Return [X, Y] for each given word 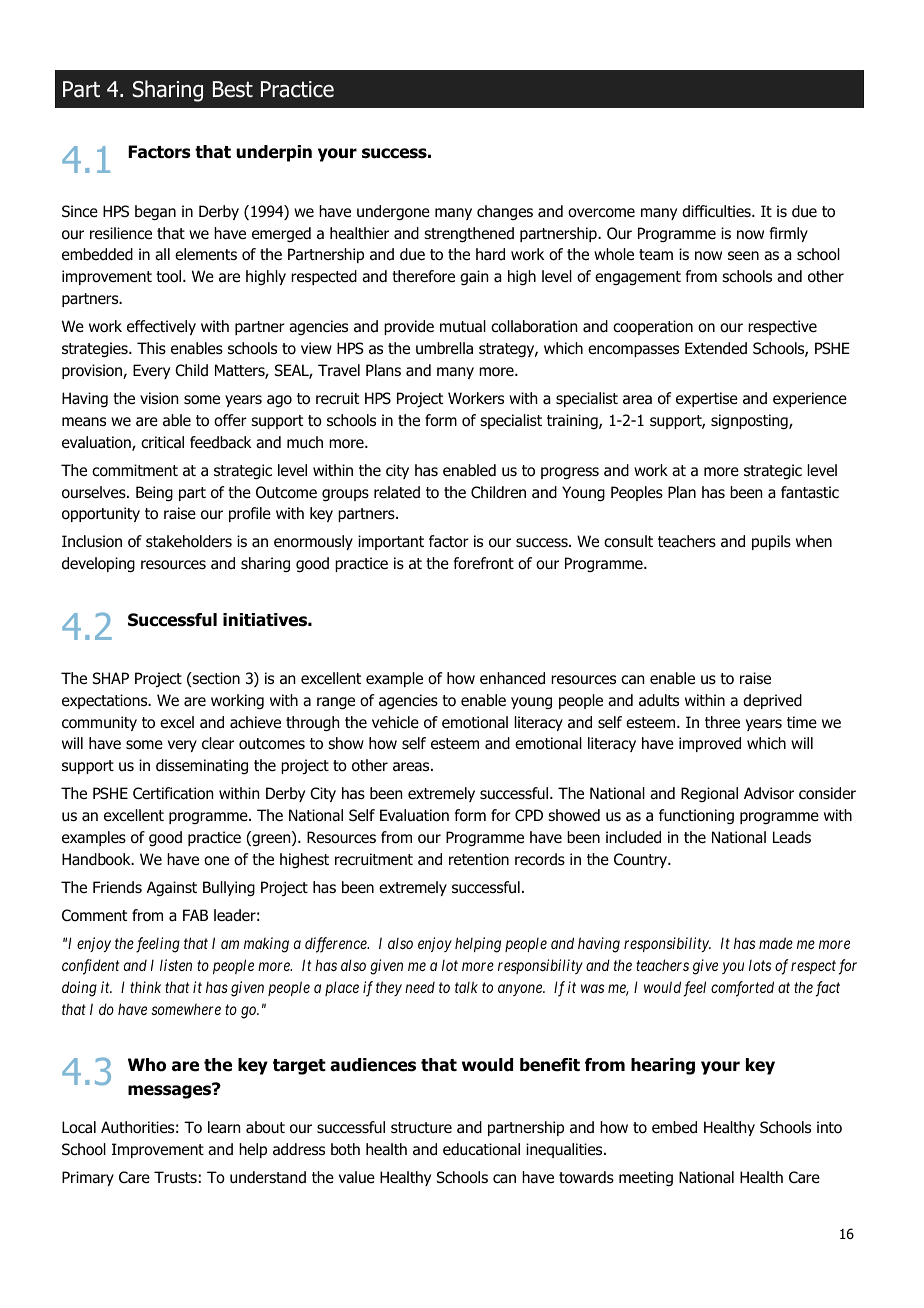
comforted [742, 989]
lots [760, 965]
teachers [662, 965]
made [776, 943]
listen [176, 965]
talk [466, 987]
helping [478, 945]
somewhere [186, 1009]
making [266, 945]
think [145, 987]
